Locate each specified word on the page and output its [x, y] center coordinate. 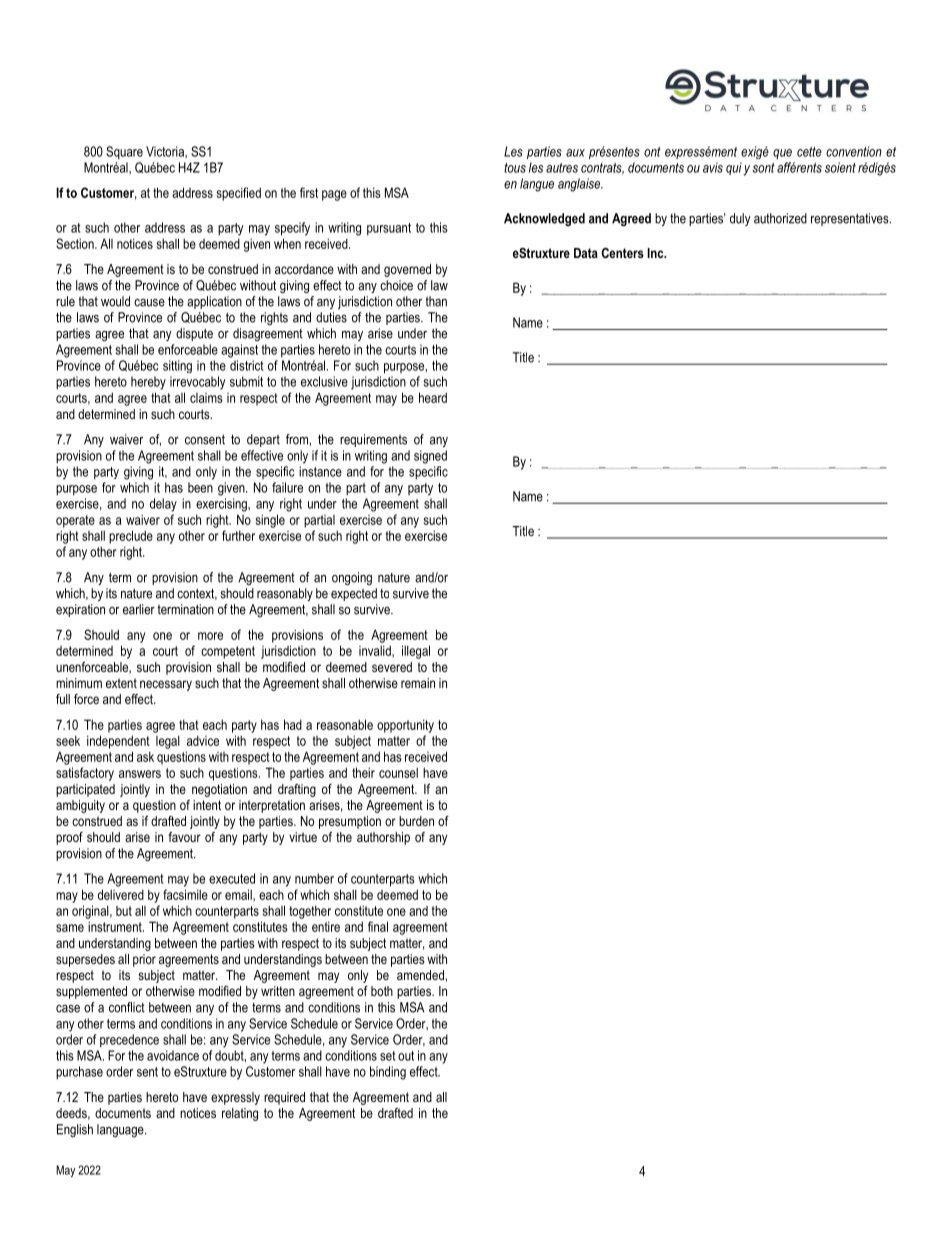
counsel [398, 772]
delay [163, 505]
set [387, 1056]
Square [124, 153]
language [121, 1130]
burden [416, 821]
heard [433, 397]
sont [763, 168]
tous [515, 168]
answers [140, 774]
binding [388, 1073]
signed [430, 457]
